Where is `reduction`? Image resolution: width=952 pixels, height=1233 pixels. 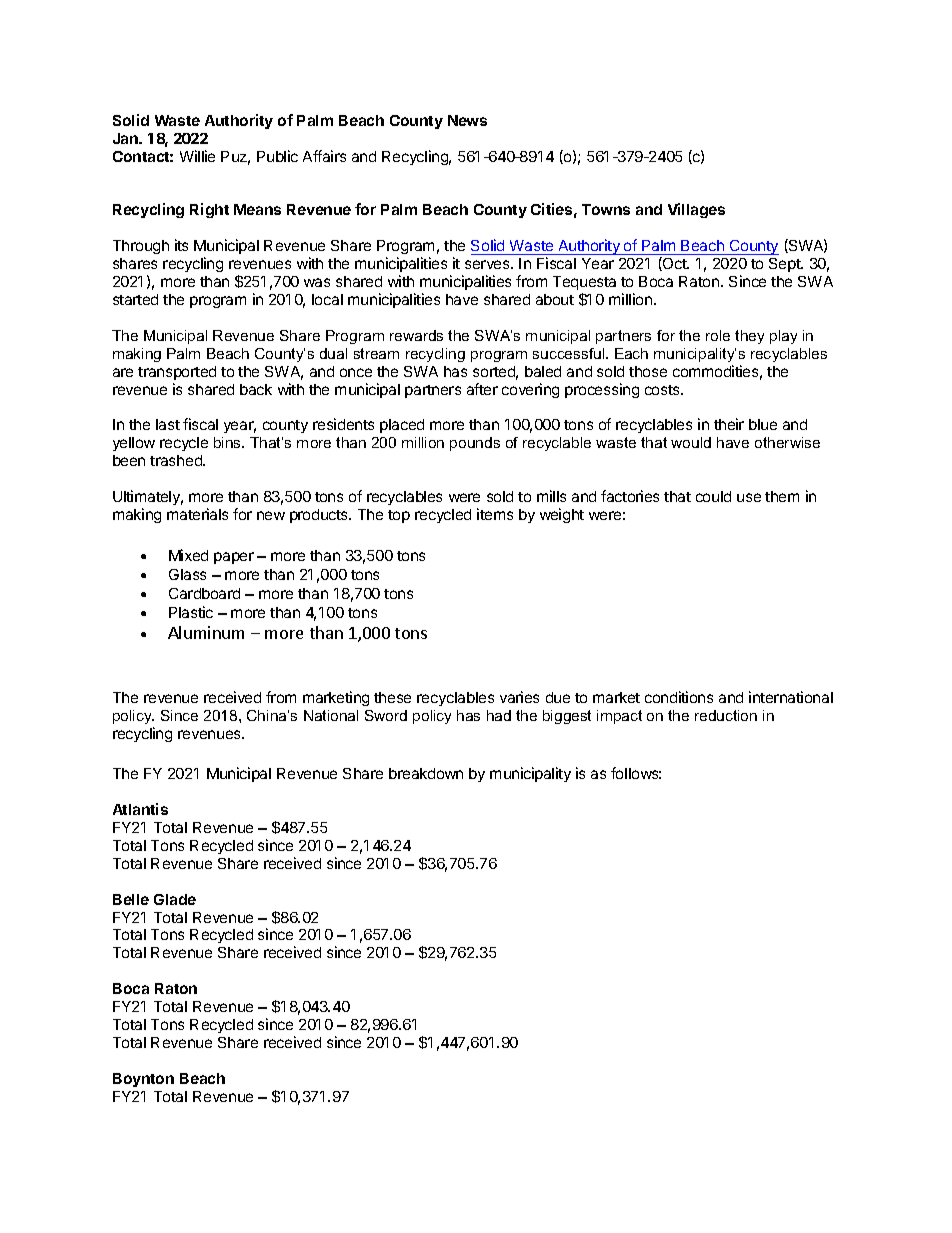
reduction is located at coordinates (726, 715).
